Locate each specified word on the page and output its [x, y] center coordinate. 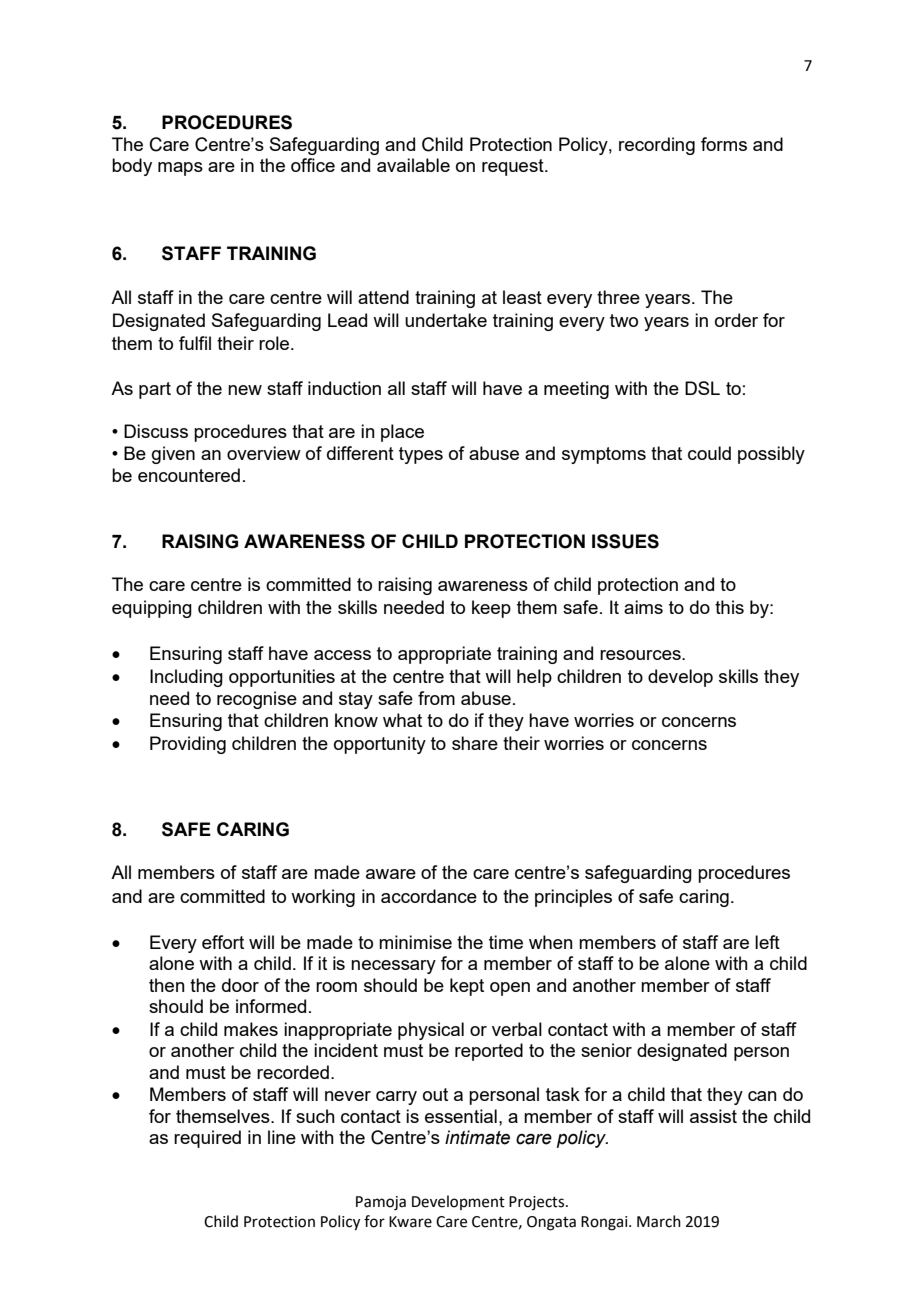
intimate [477, 1137]
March [659, 1221]
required [207, 1139]
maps [180, 169]
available [413, 165]
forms [724, 144]
